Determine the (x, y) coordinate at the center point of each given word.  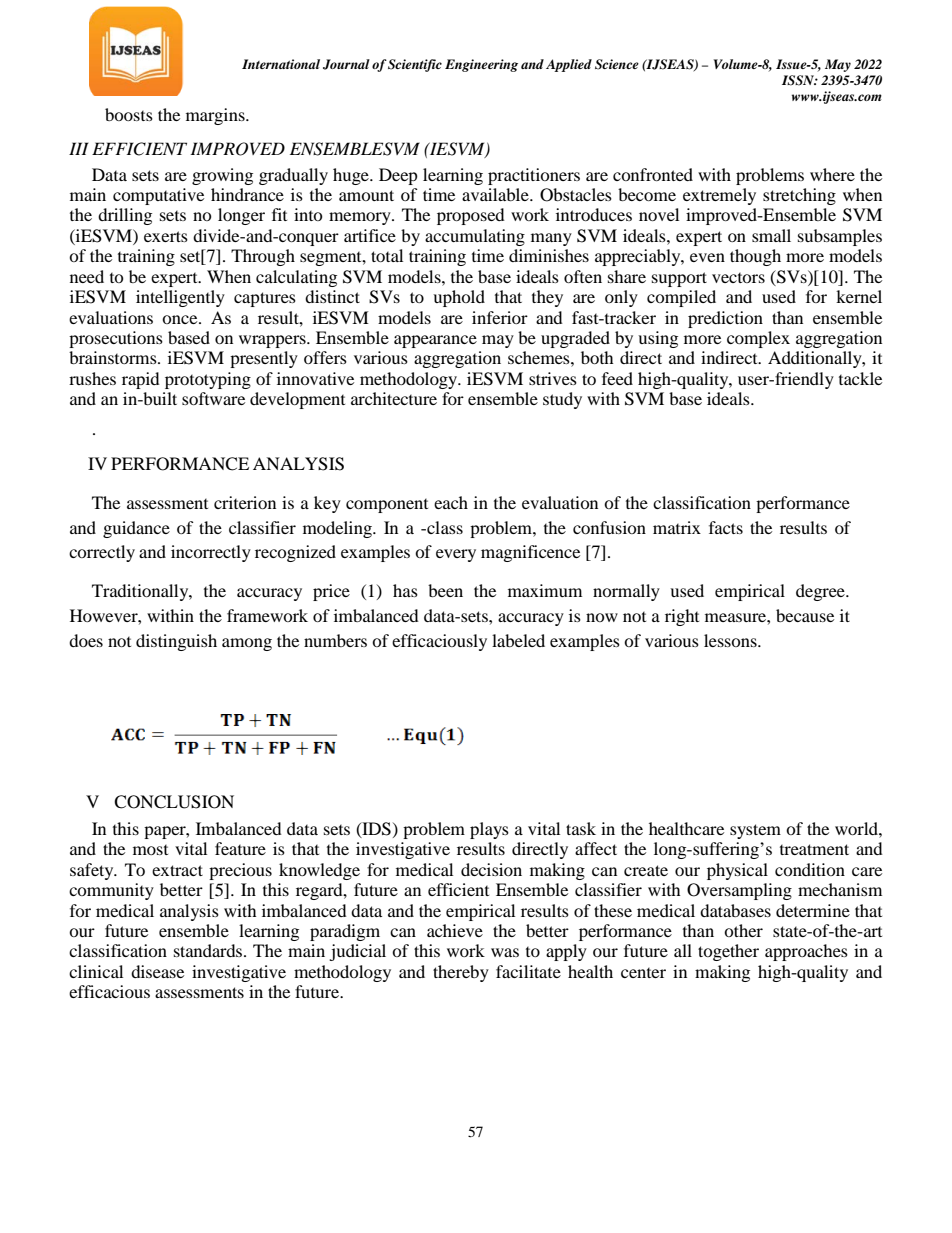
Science (617, 64)
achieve (455, 930)
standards (209, 950)
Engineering (481, 65)
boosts (129, 114)
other (743, 930)
